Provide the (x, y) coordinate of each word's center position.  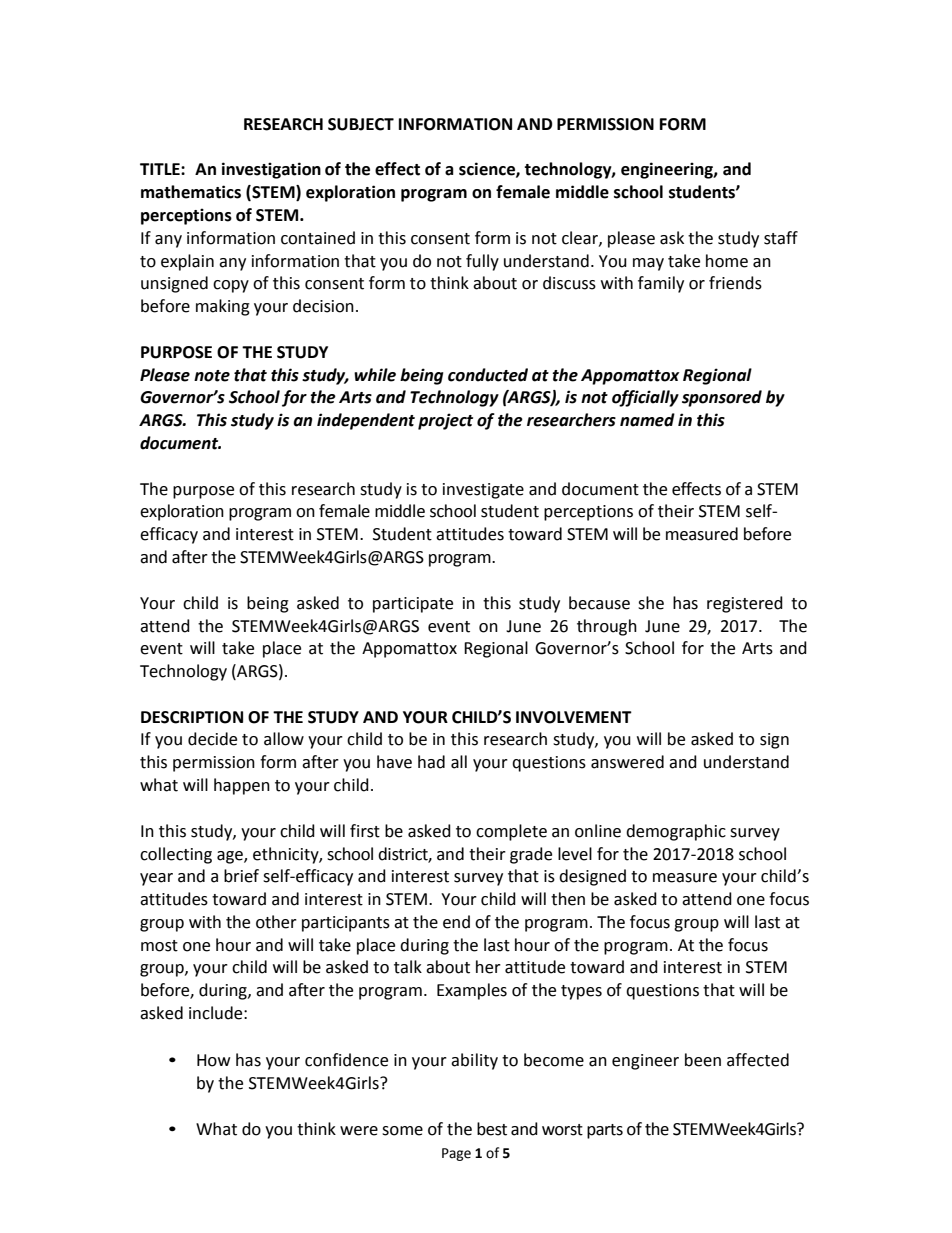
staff (781, 238)
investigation (271, 170)
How (213, 1060)
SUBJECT (361, 124)
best (492, 1129)
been (703, 1060)
